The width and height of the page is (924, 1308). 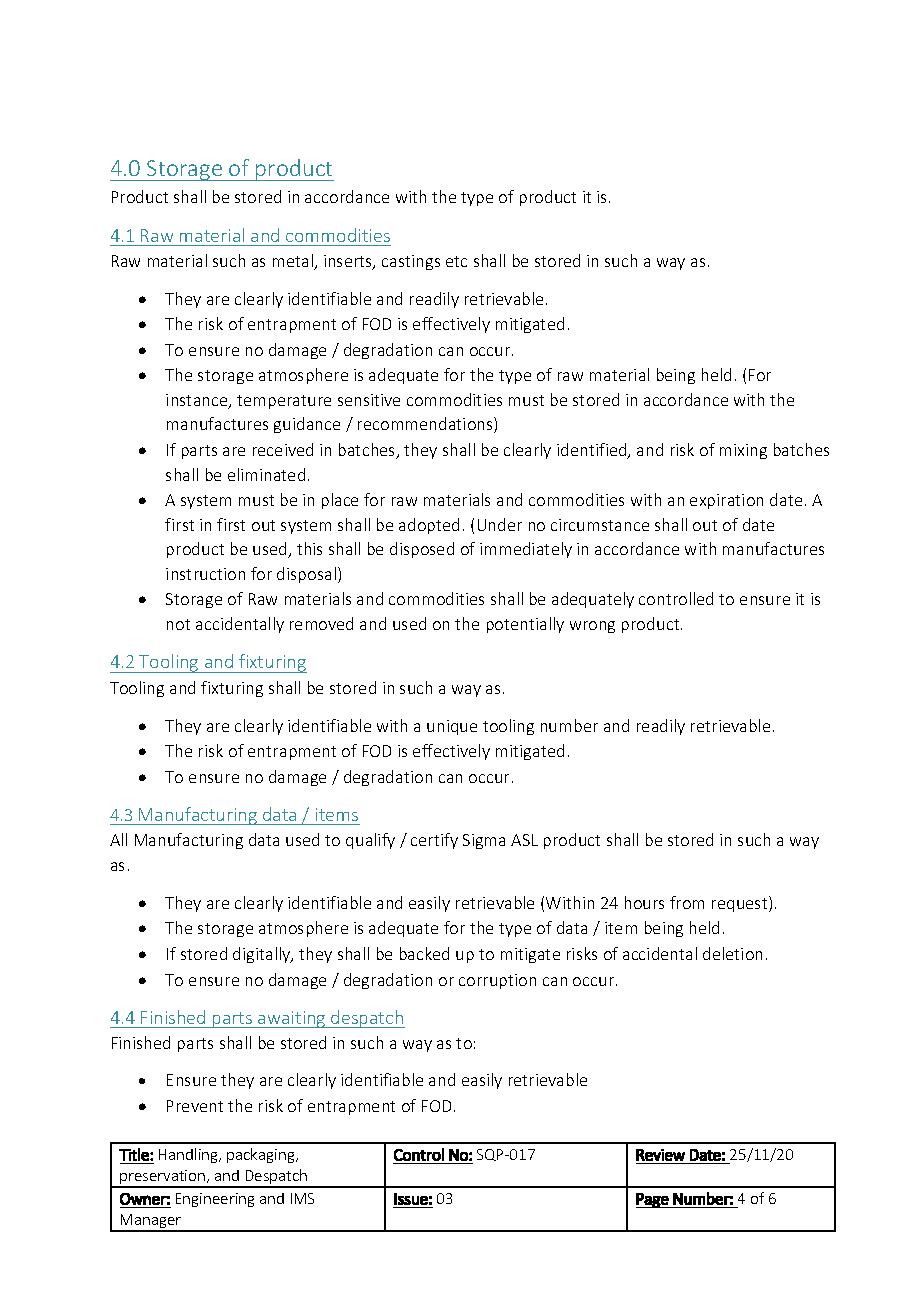 What do you see at coordinates (456, 261) in the page?
I see `etc` at bounding box center [456, 261].
